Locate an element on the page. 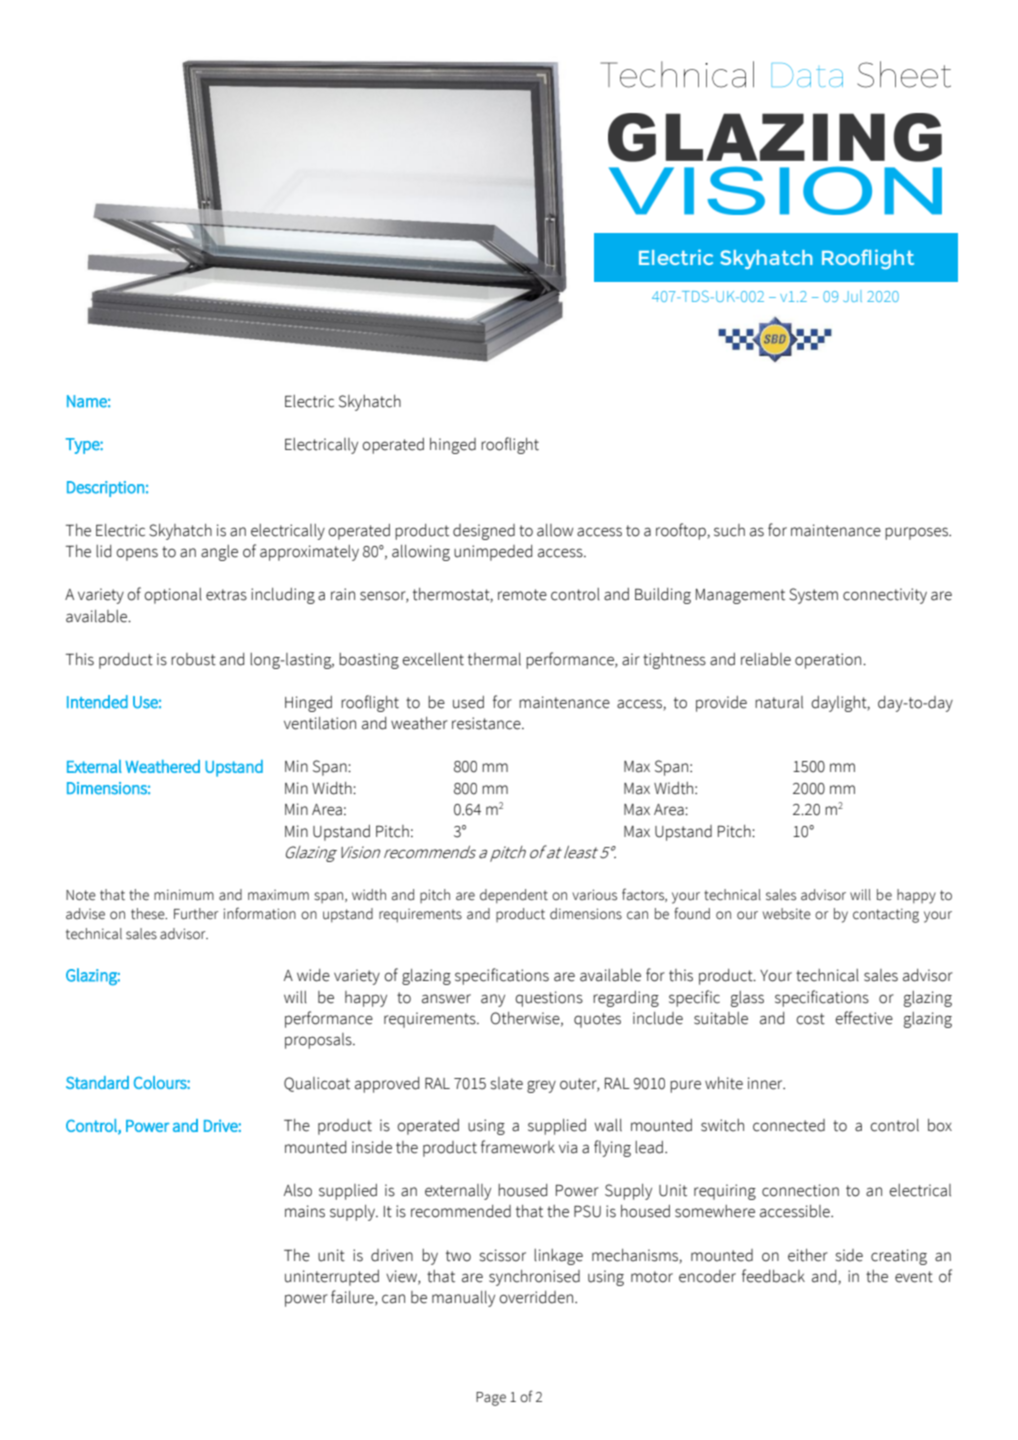  designed is located at coordinates (484, 532).
